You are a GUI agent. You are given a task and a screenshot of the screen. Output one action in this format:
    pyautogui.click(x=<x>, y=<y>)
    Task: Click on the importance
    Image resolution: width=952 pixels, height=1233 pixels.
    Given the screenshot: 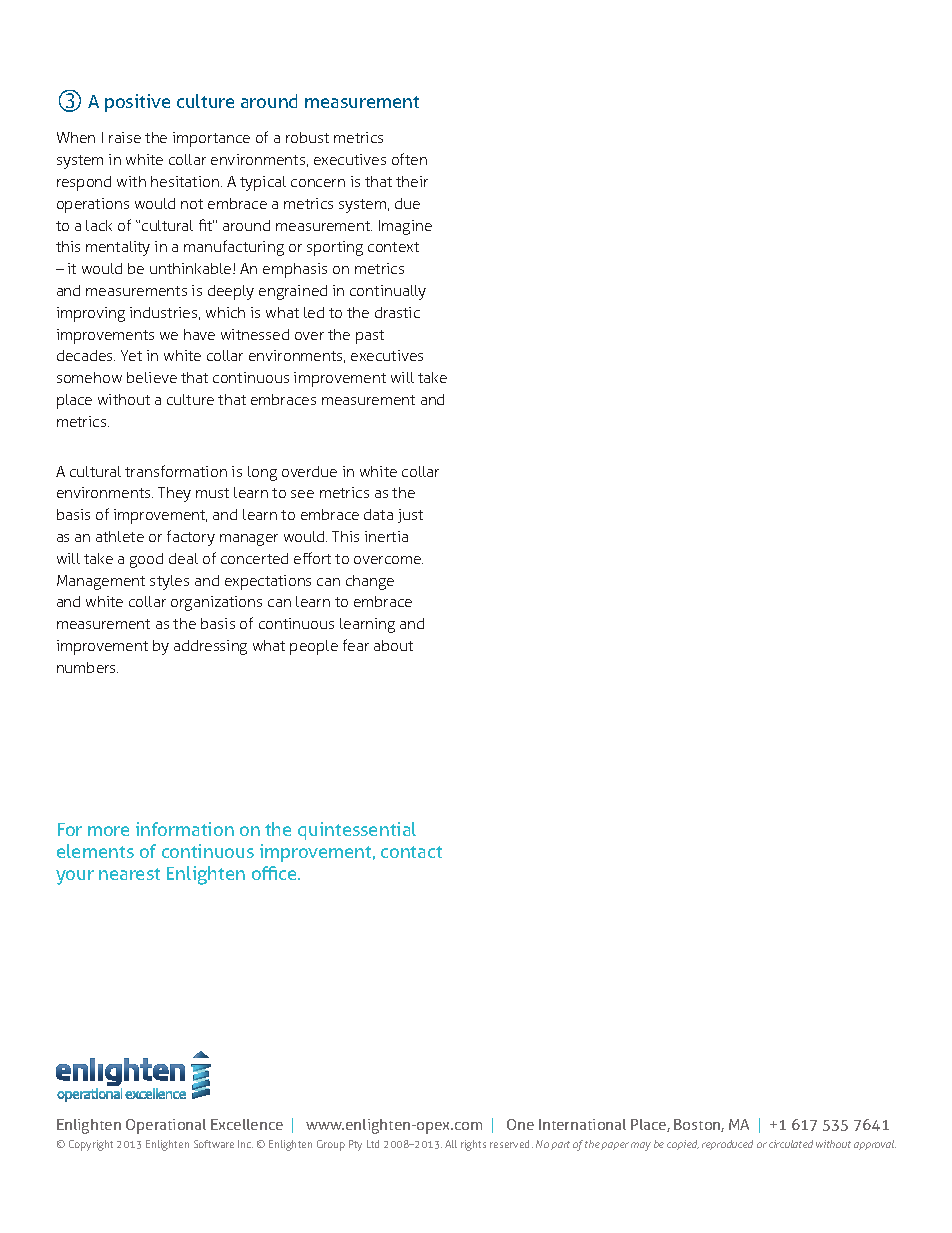 What is the action you would take?
    pyautogui.click(x=211, y=139)
